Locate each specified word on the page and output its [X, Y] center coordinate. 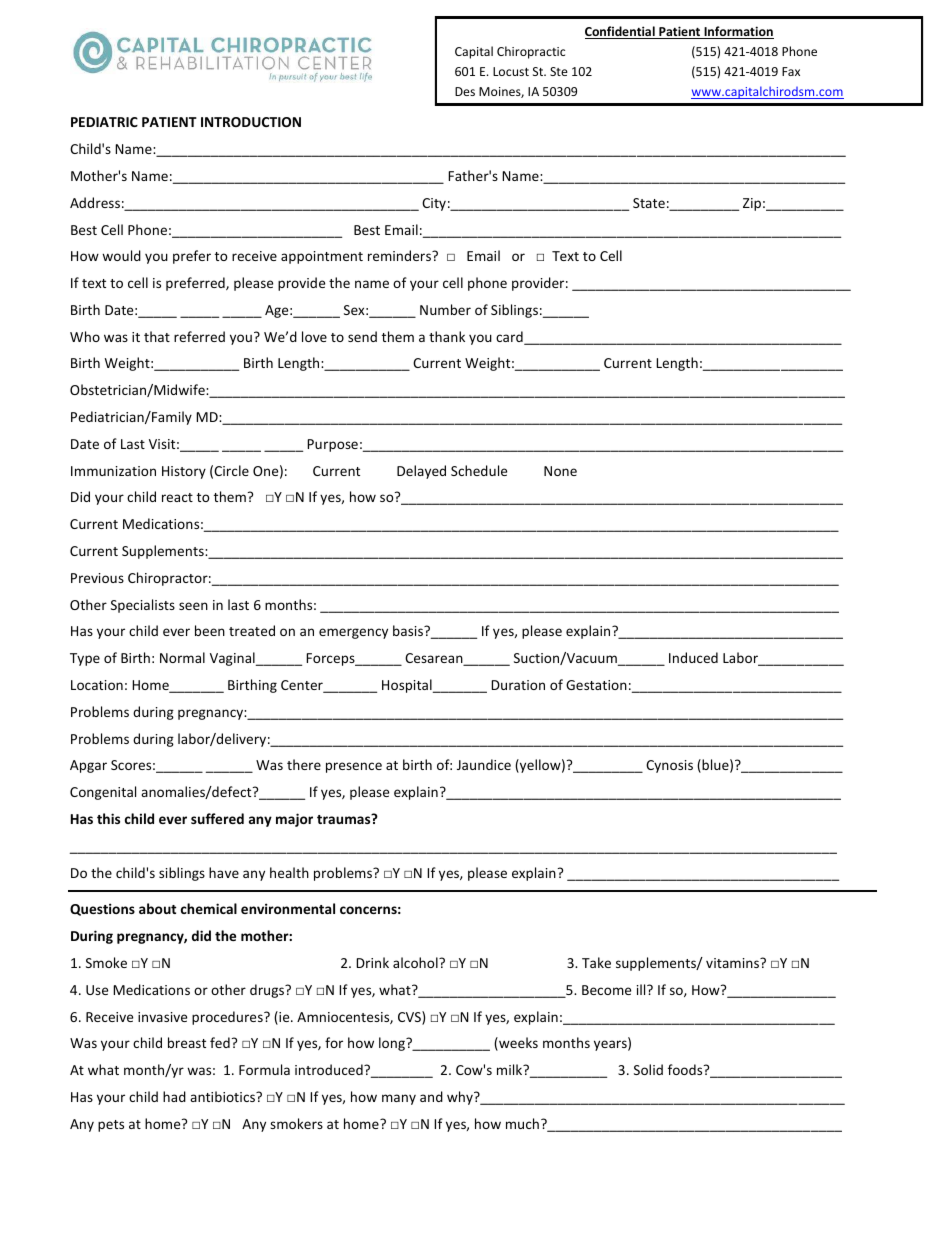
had [174, 1096]
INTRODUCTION [251, 122]
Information [738, 32]
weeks [517, 1044]
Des [465, 91]
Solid [648, 1069]
